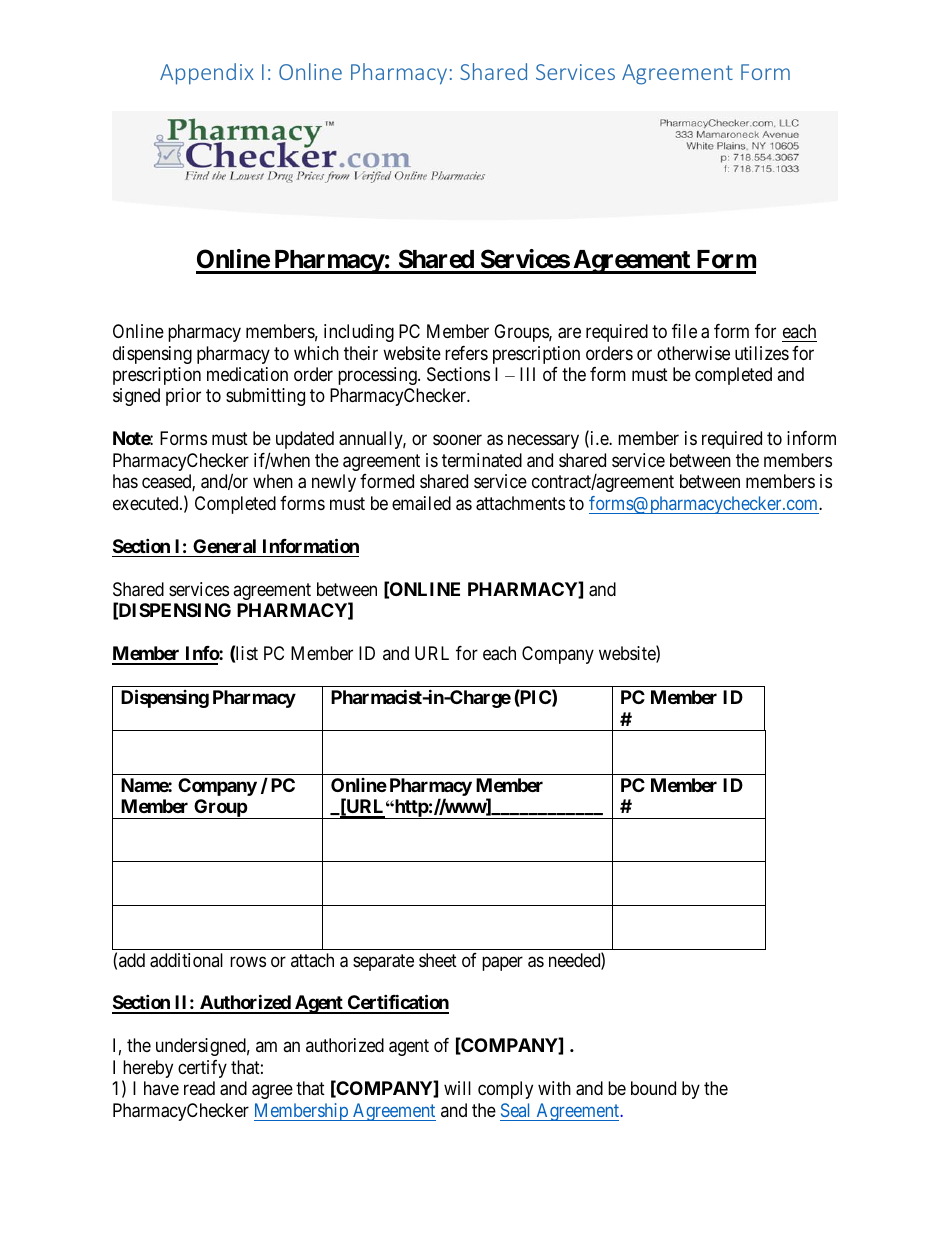 Image resolution: width=952 pixels, height=1233 pixels. What do you see at coordinates (224, 546) in the screenshot?
I see `General` at bounding box center [224, 546].
